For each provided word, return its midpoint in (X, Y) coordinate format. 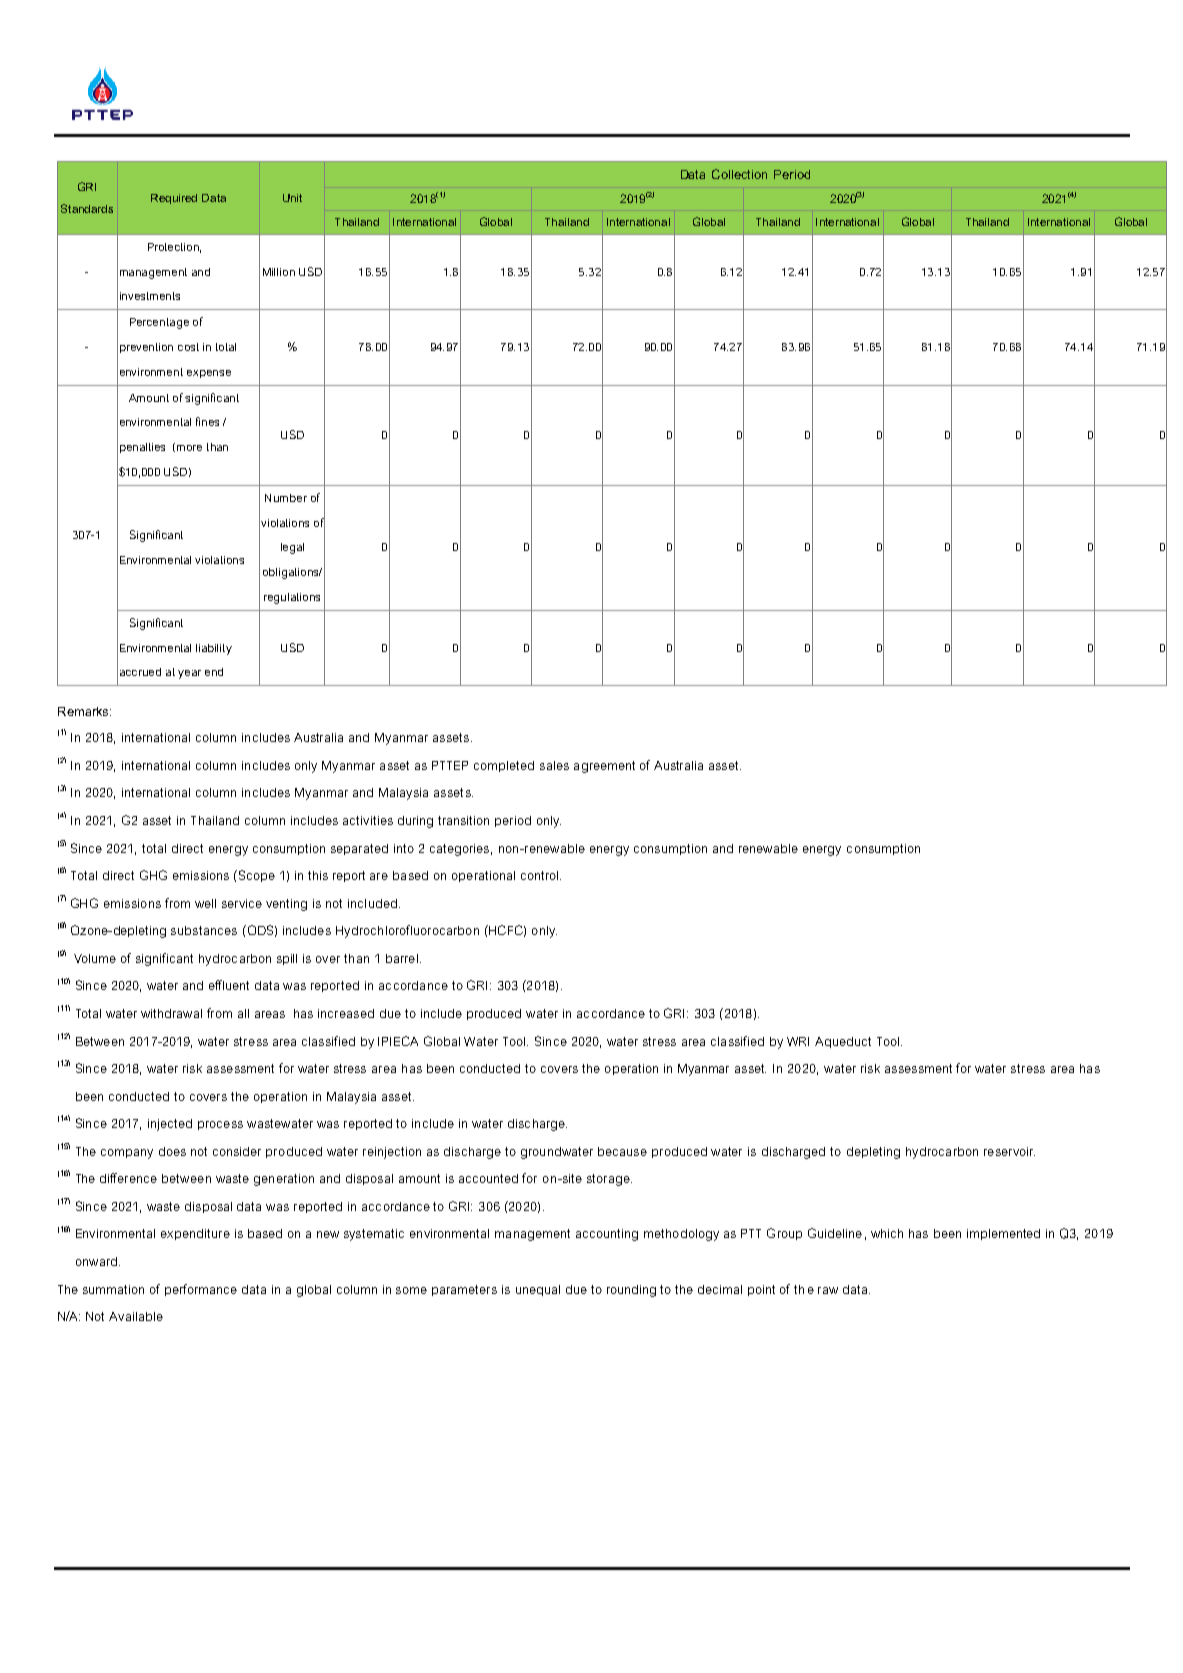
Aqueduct (843, 1042)
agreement (604, 767)
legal (292, 548)
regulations (292, 598)
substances (204, 930)
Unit (292, 198)
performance (201, 1290)
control (541, 875)
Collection (739, 174)
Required (174, 199)
